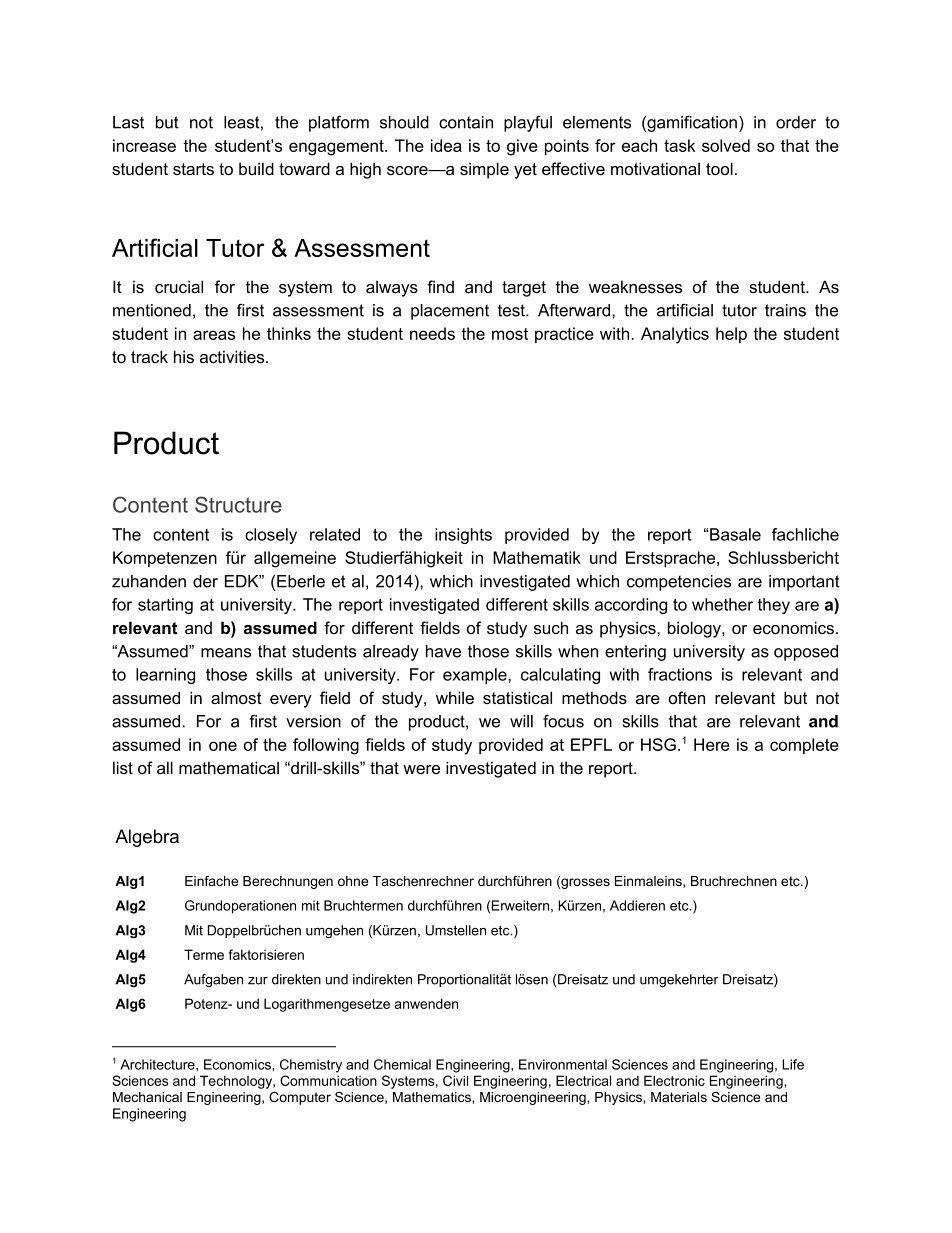 The width and height of the image is (952, 1233). Describe the element at coordinates (446, 145) in the image. I see `idea` at that location.
